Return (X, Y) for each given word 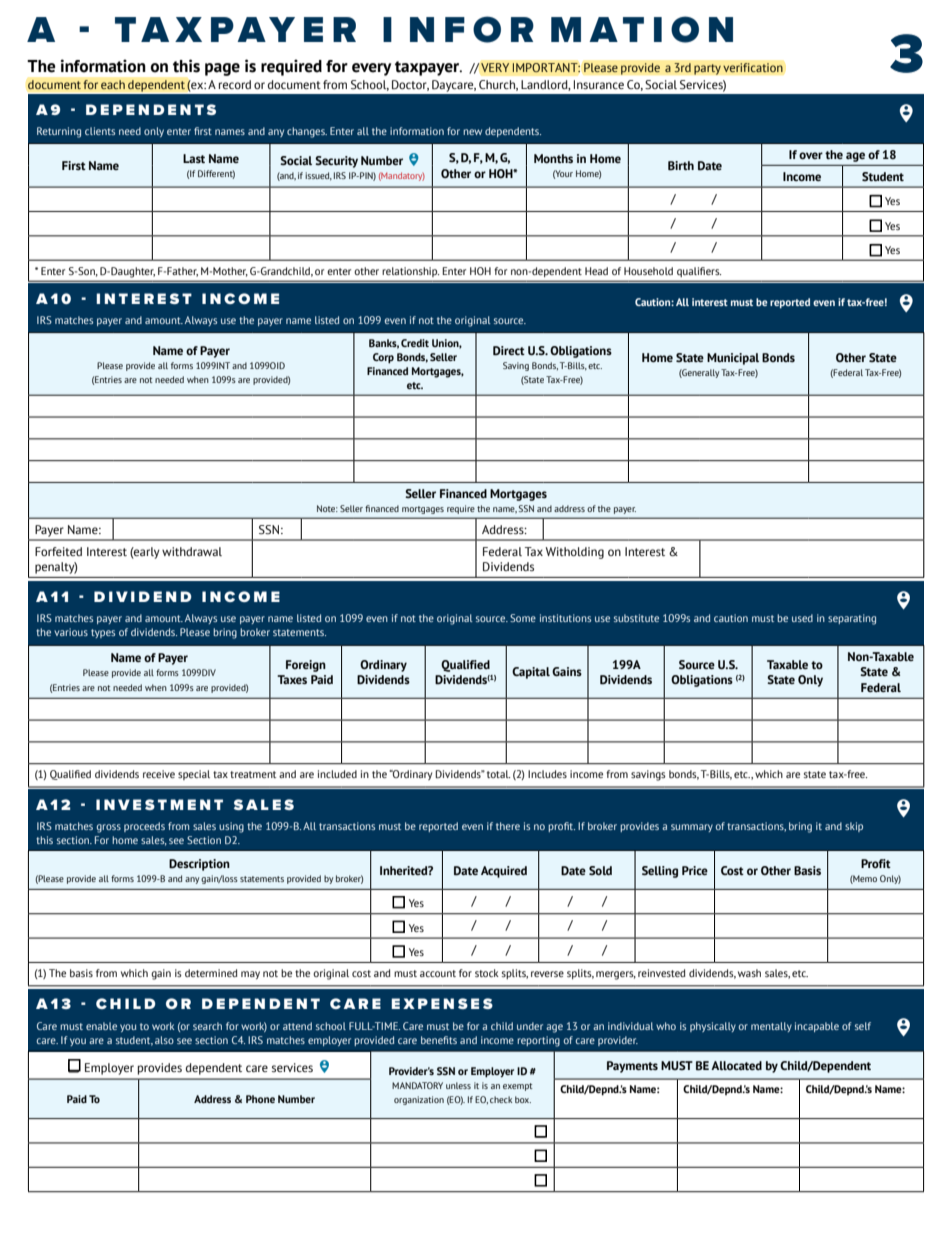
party (707, 69)
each (113, 85)
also (164, 1040)
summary (692, 828)
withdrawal (192, 551)
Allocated (736, 1065)
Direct (509, 351)
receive (159, 774)
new (472, 132)
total (498, 774)
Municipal (733, 359)
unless (458, 1085)
